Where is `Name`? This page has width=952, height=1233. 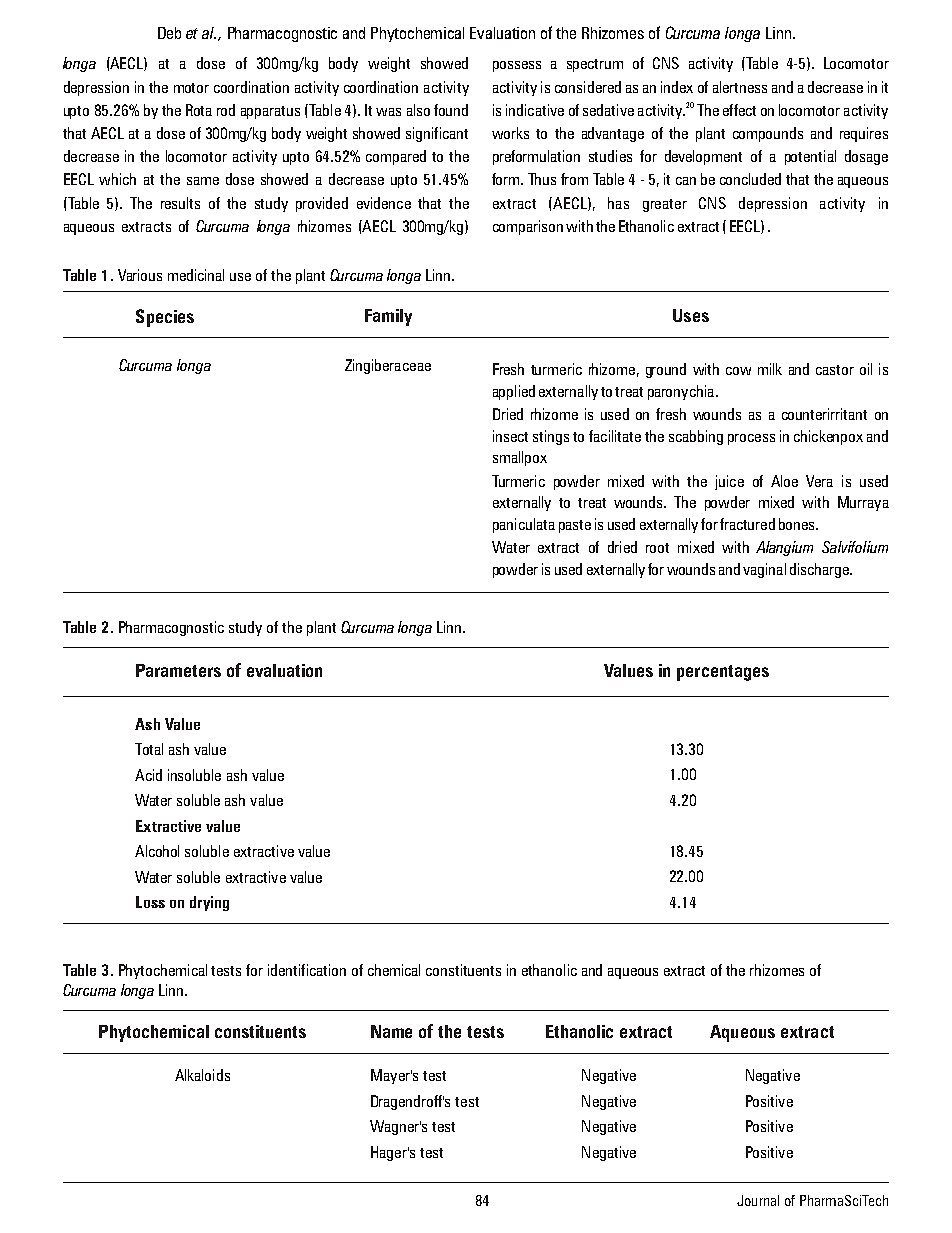 Name is located at coordinates (391, 1031).
